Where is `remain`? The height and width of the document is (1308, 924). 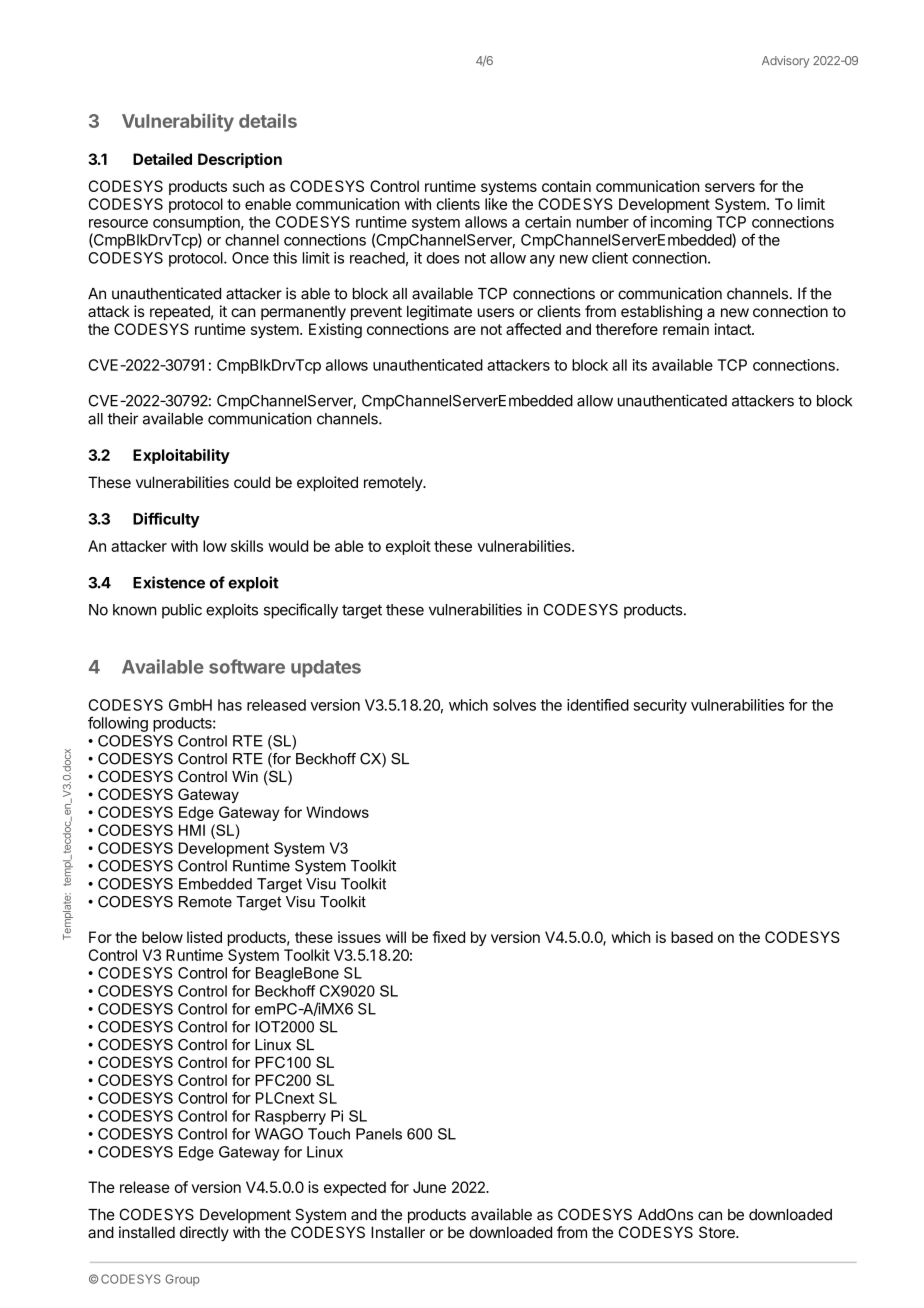
remain is located at coordinates (686, 329).
